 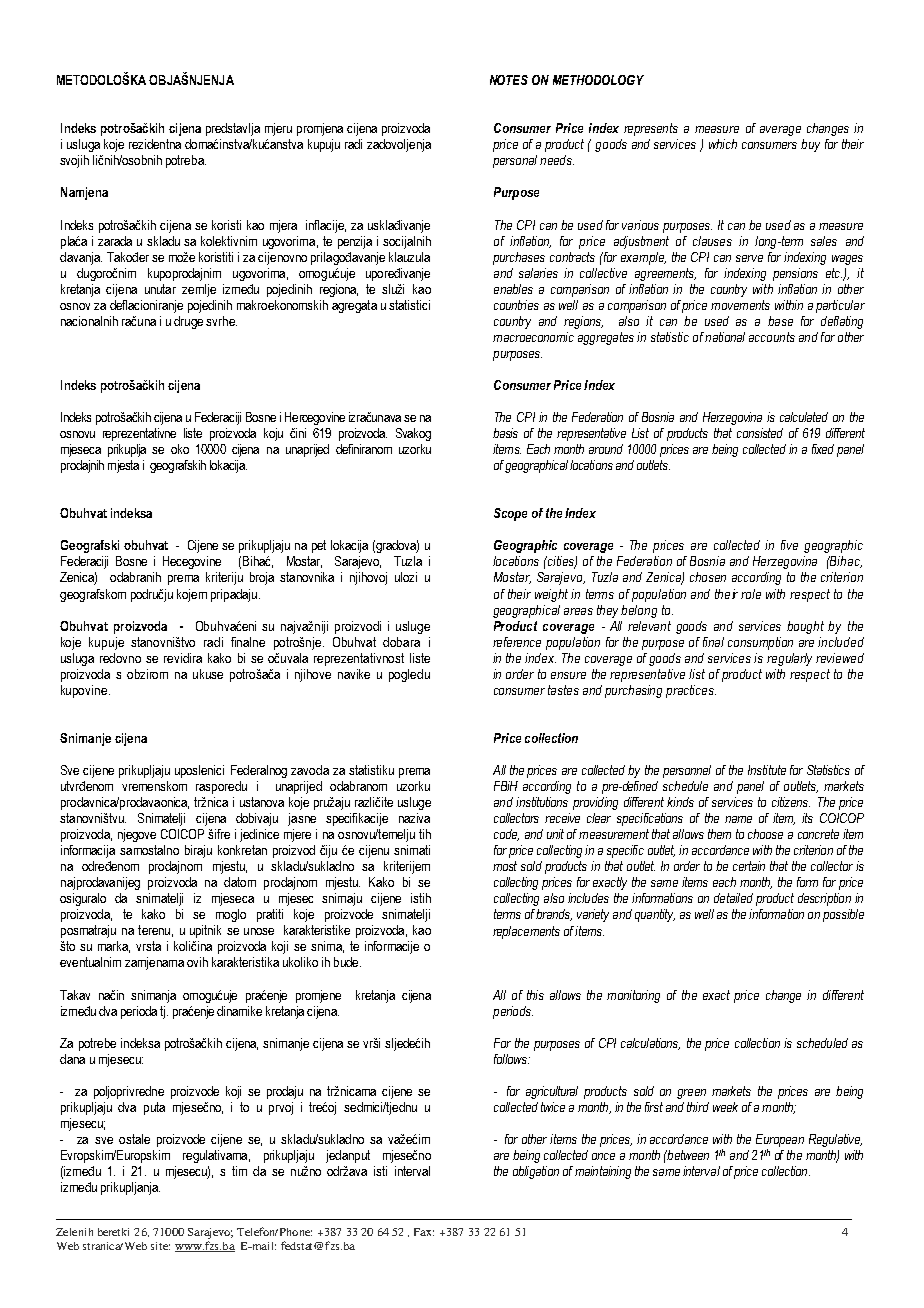 What do you see at coordinates (319, 546) in the screenshot?
I see `pet` at bounding box center [319, 546].
